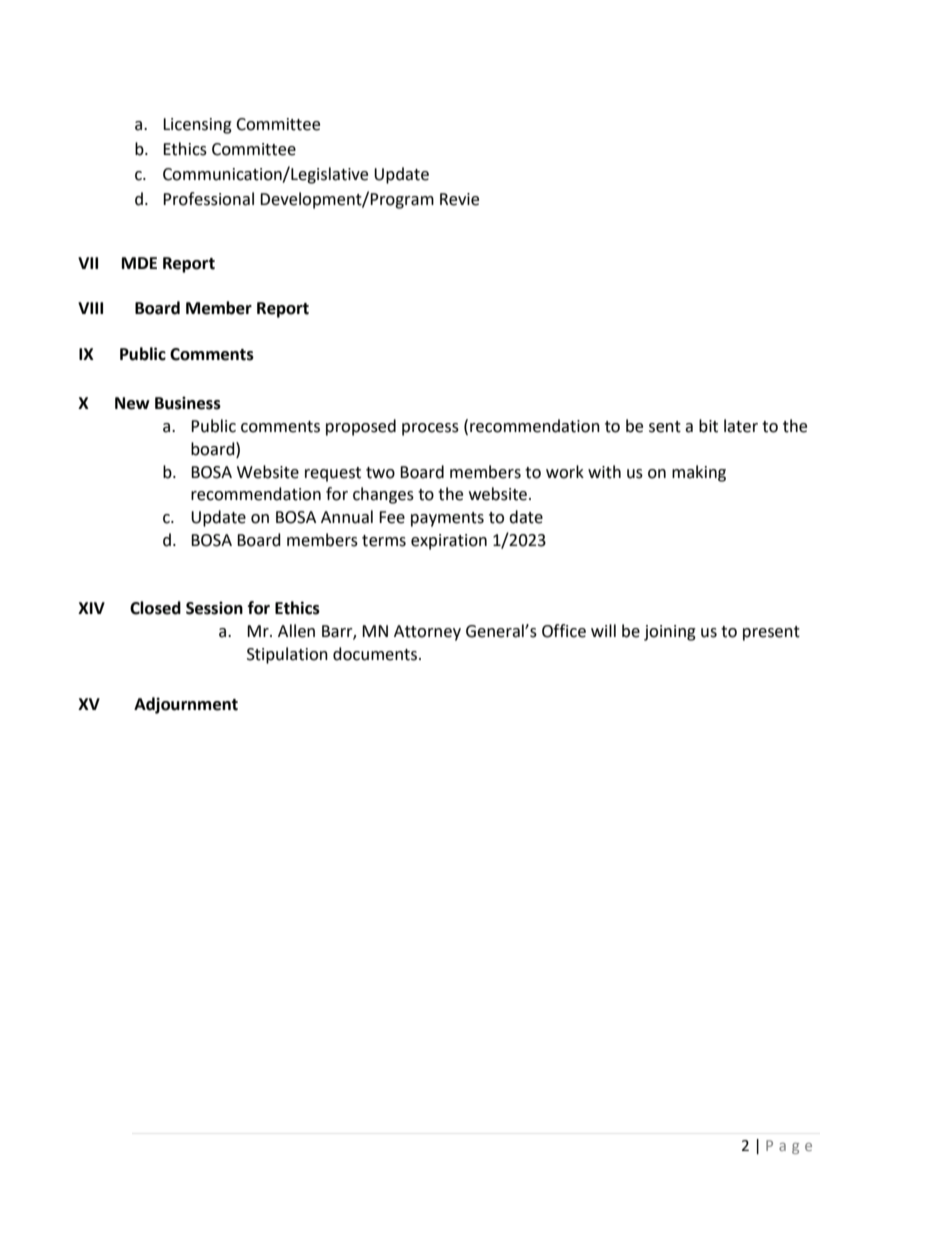 Image resolution: width=952 pixels, height=1233 pixels. Describe the element at coordinates (208, 199) in the page. I see `Professional` at that location.
